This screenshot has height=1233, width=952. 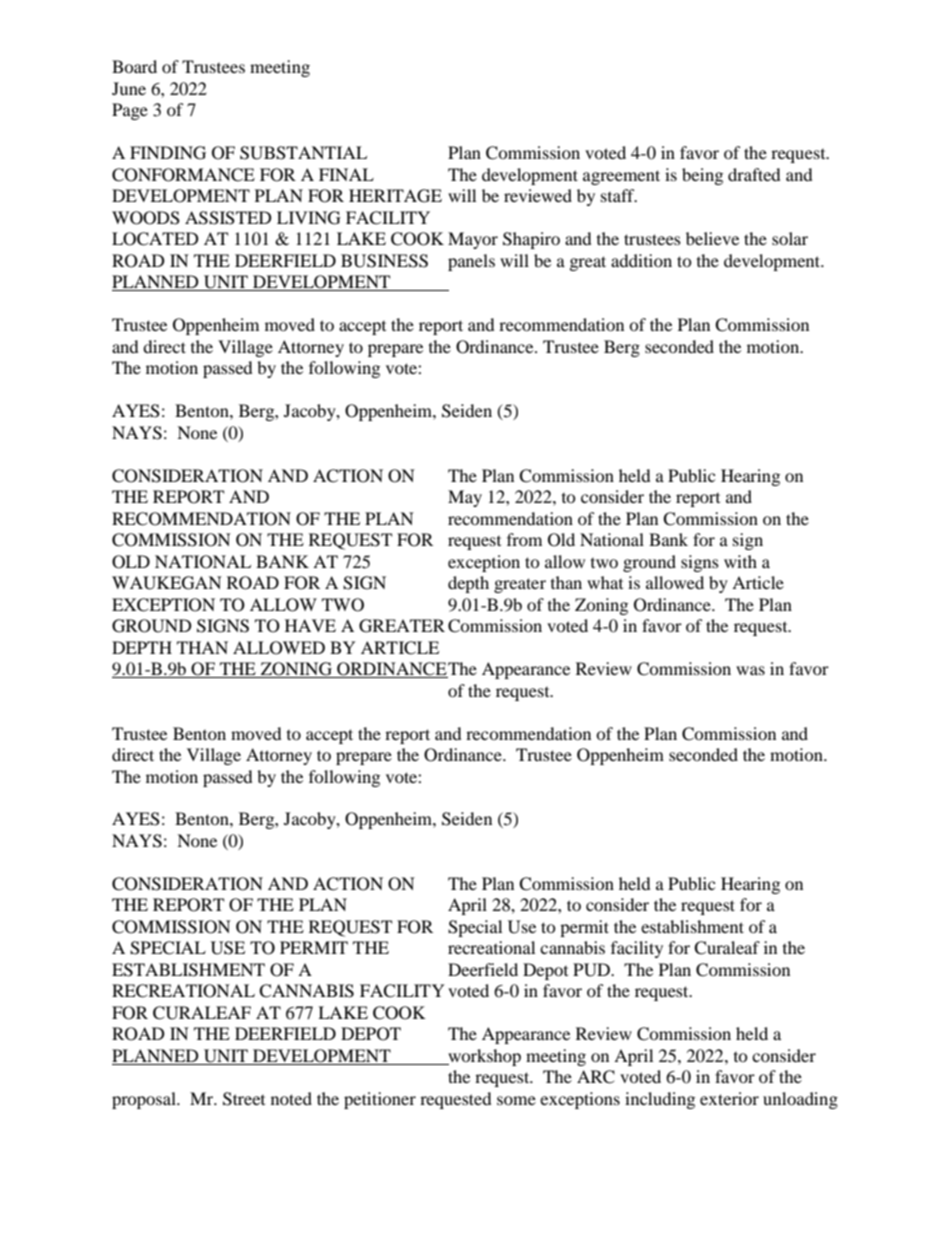 I want to click on workshop, so click(x=483, y=1057).
